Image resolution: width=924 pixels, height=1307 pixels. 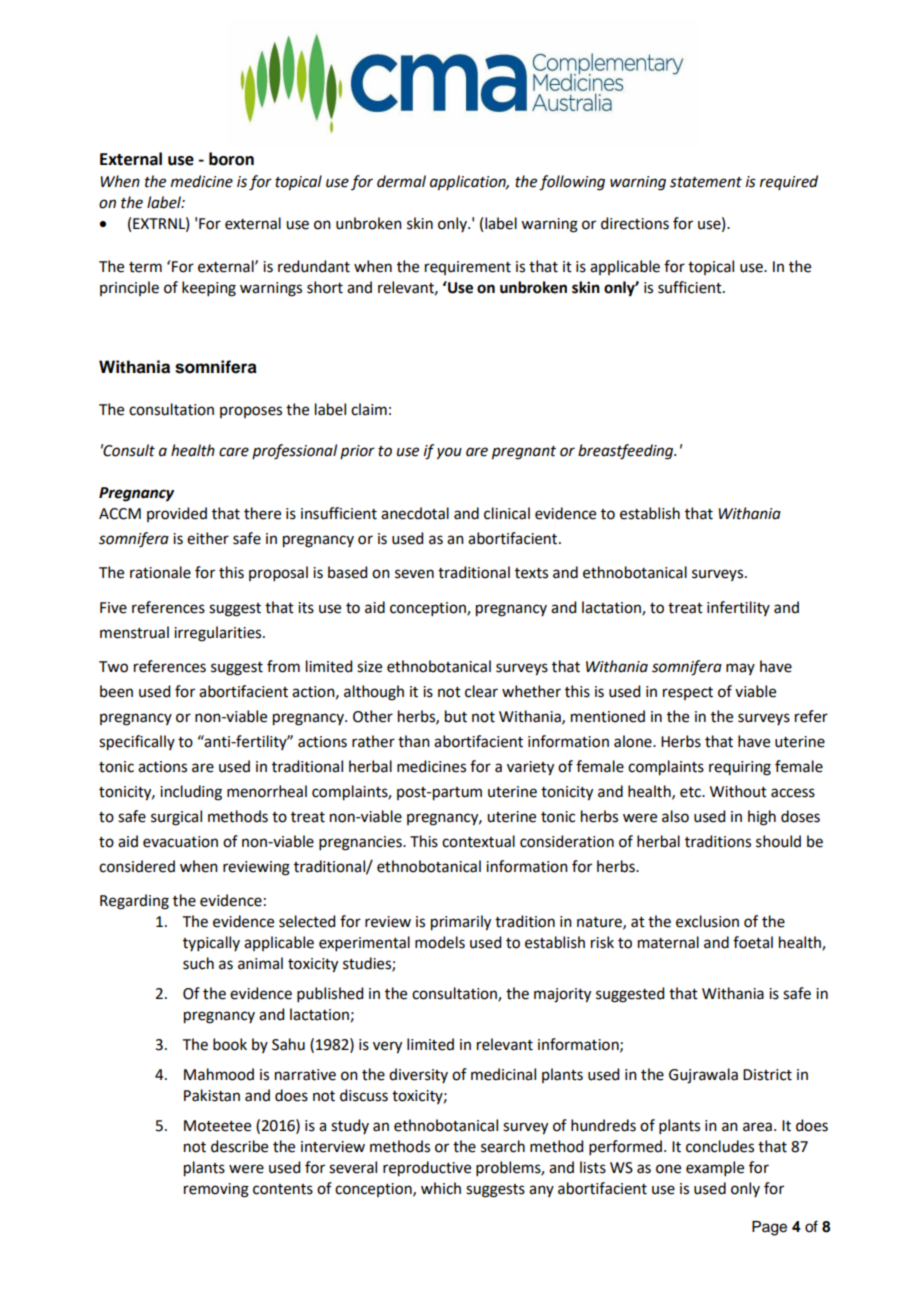 What do you see at coordinates (688, 693) in the document?
I see `respect` at bounding box center [688, 693].
